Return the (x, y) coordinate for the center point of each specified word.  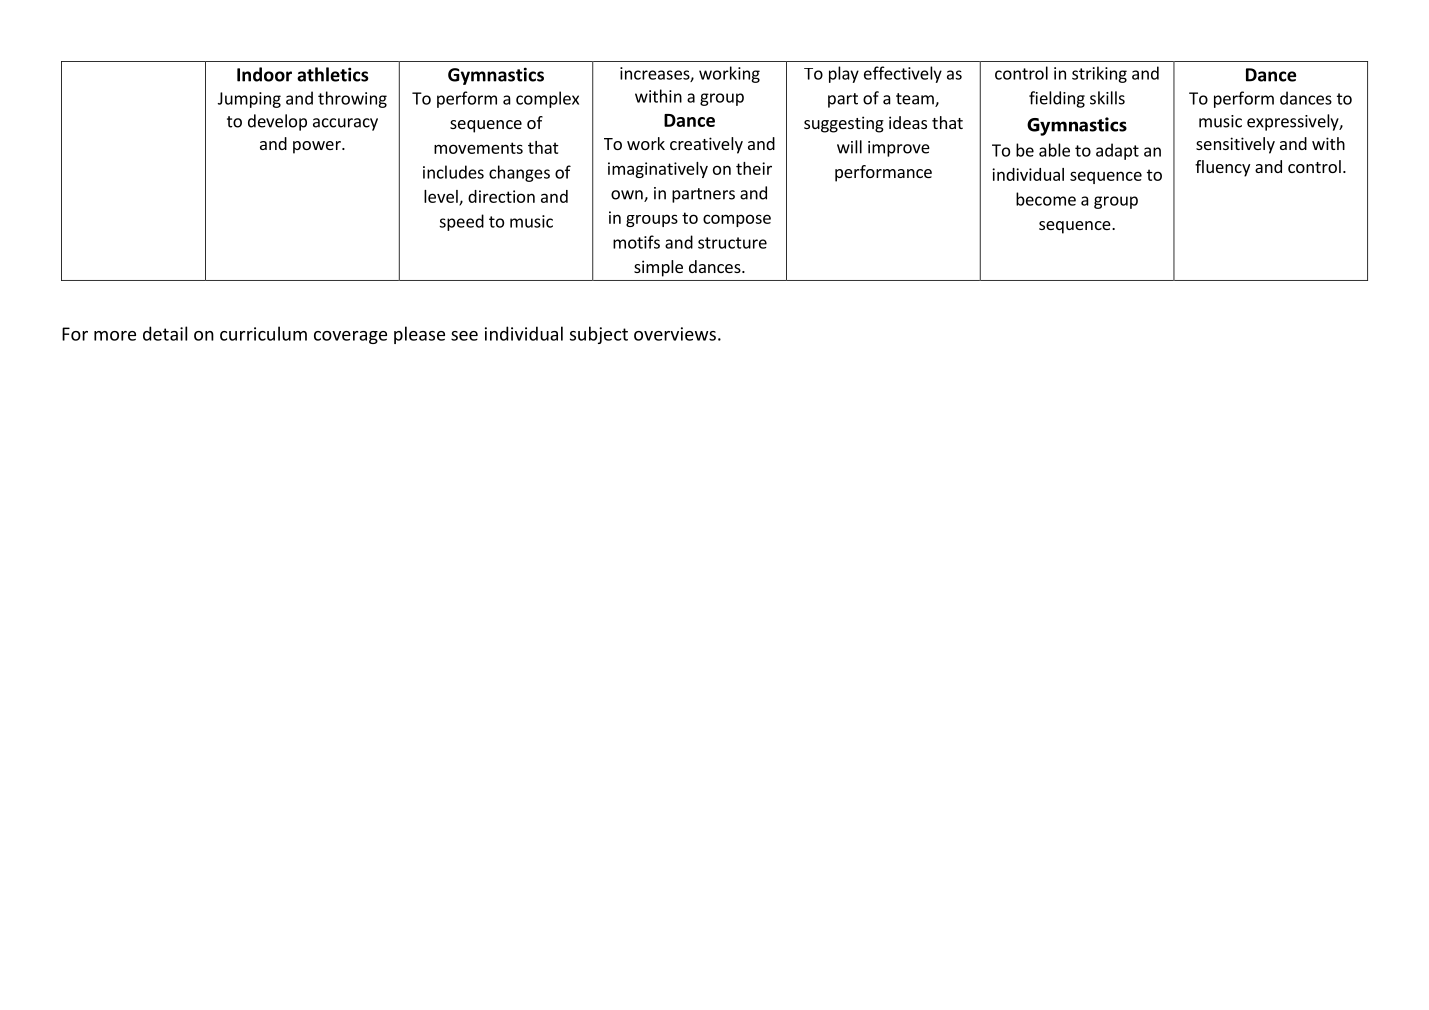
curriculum (263, 333)
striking (1099, 74)
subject (599, 335)
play (844, 74)
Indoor (264, 74)
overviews (675, 334)
